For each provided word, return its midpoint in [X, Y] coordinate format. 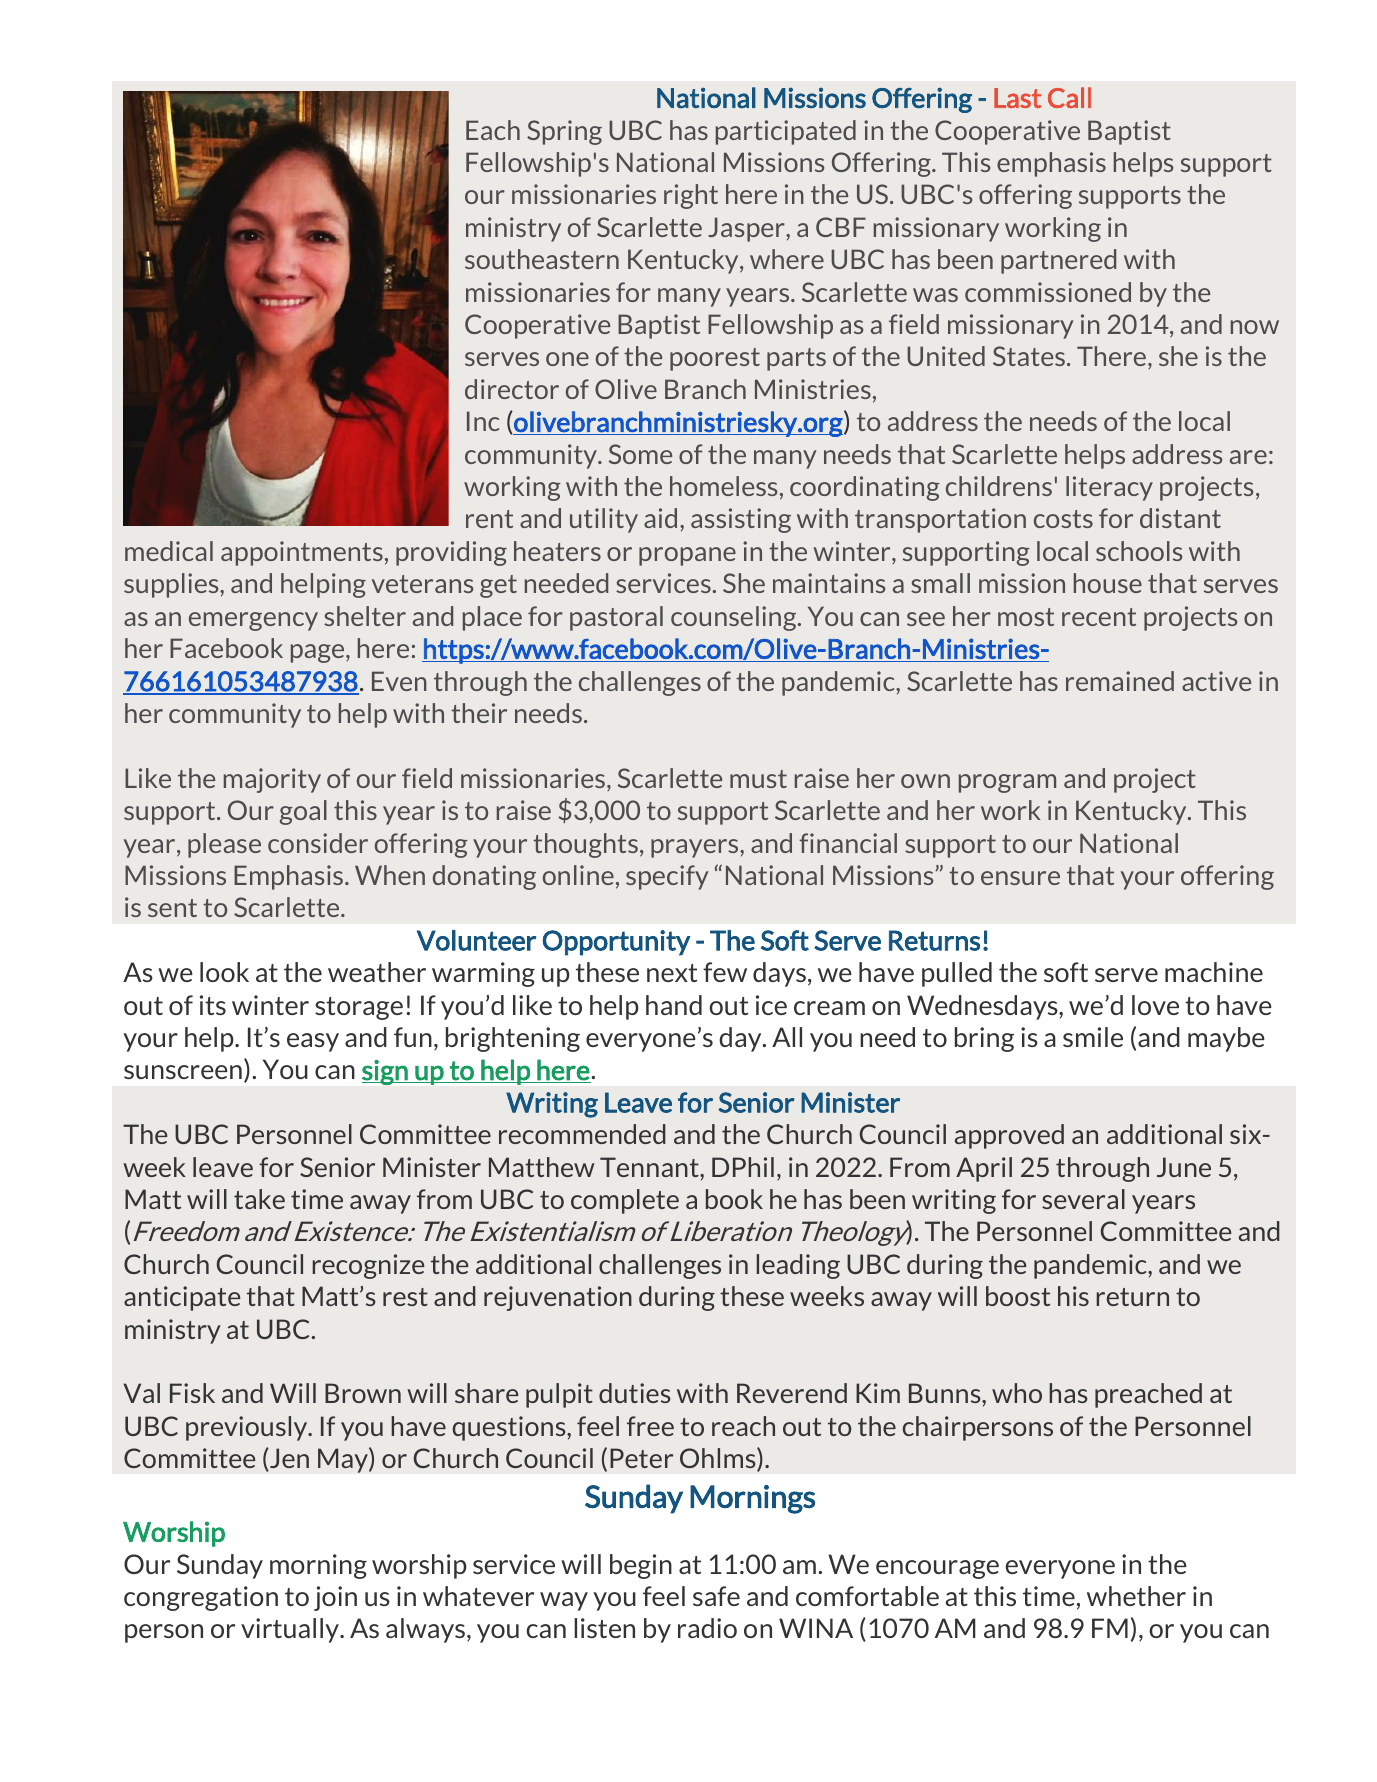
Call [1069, 97]
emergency [253, 621]
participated [786, 132]
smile [1093, 1037]
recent [1099, 617]
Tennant [650, 1167]
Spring [564, 132]
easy [313, 1042]
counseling [735, 618]
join [335, 1598]
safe [716, 1596]
